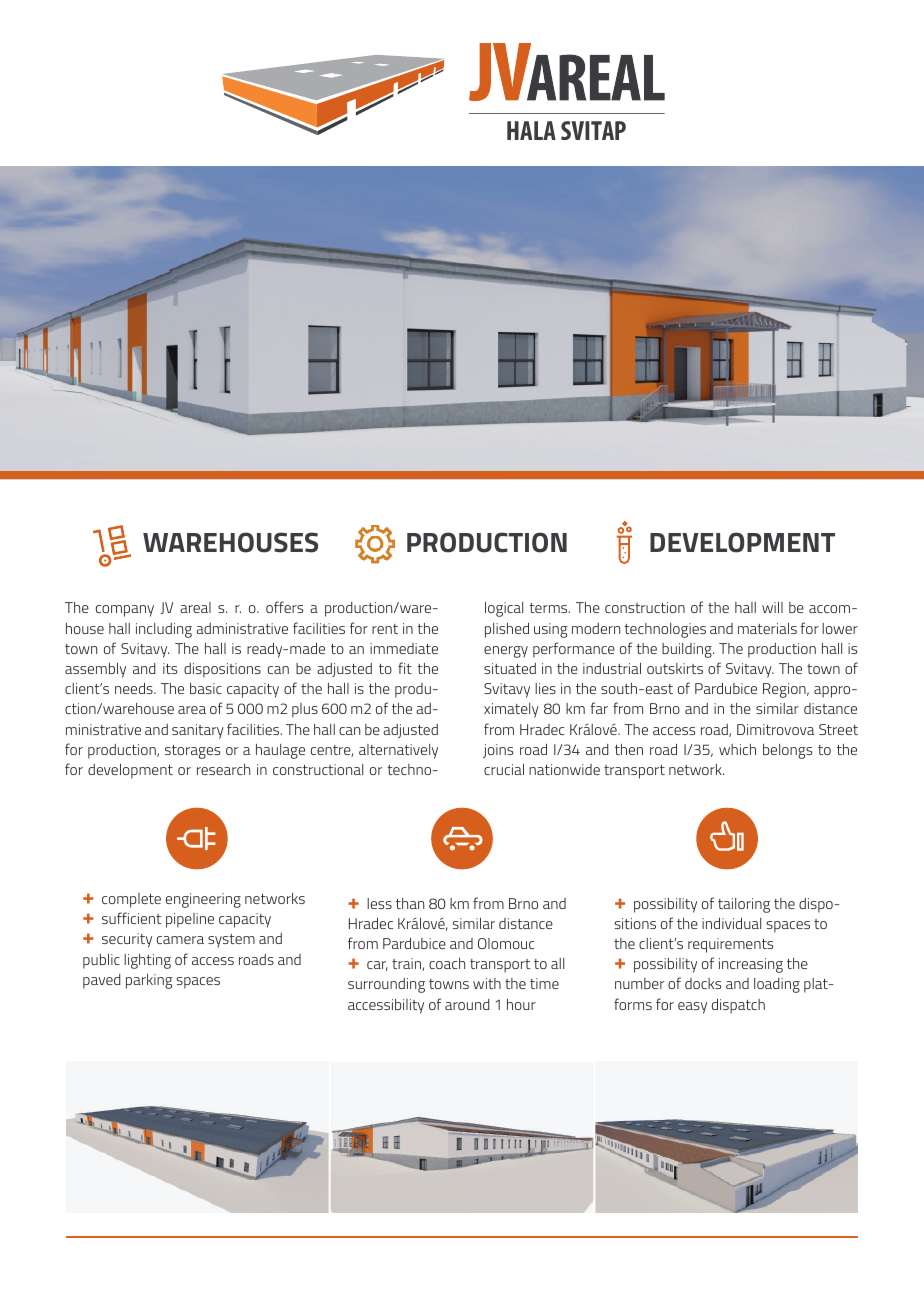 The width and height of the page is (924, 1308). Describe the element at coordinates (545, 688) in the page. I see `lies` at that location.
